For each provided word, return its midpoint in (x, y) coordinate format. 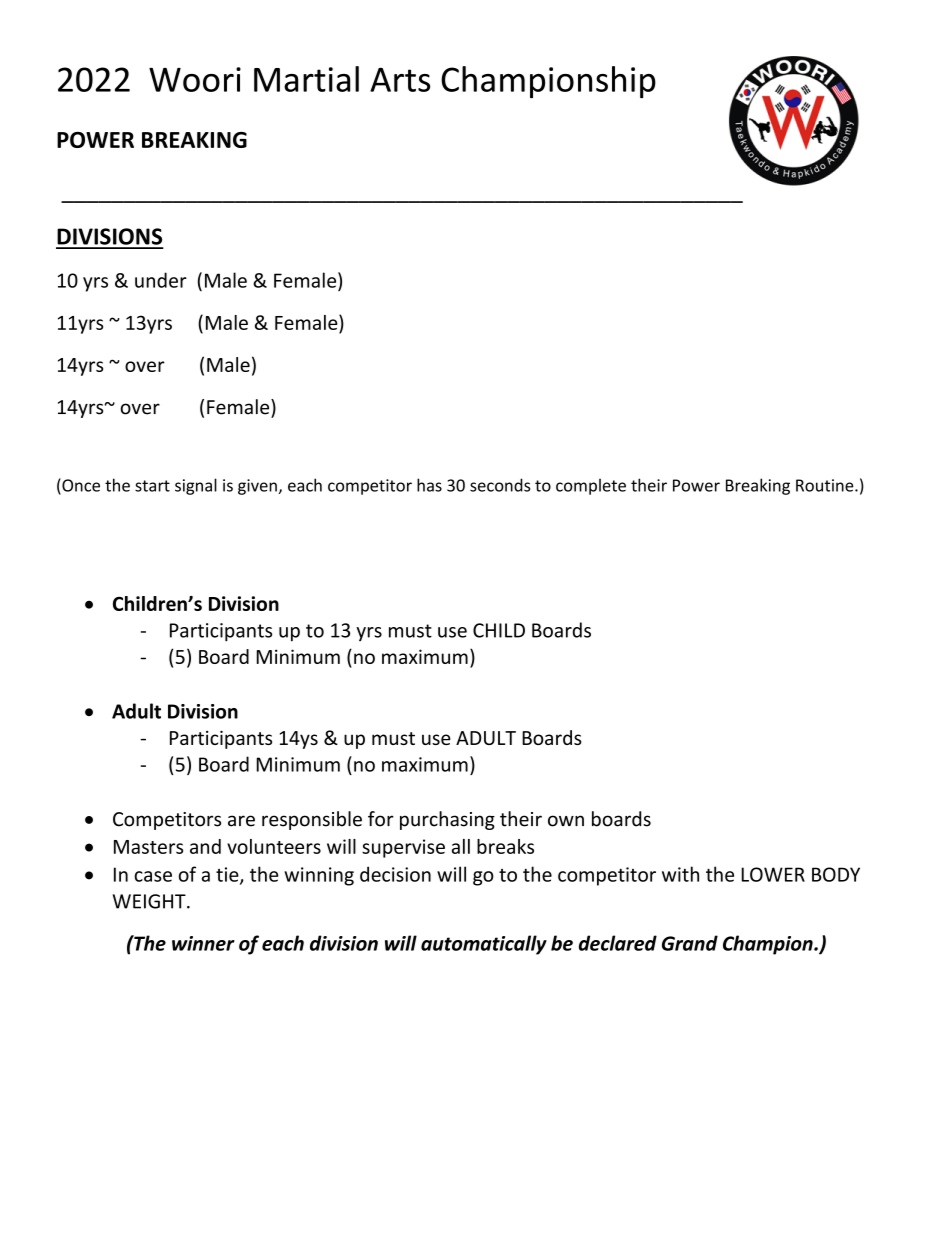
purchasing (447, 820)
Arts (400, 80)
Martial (306, 79)
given (257, 487)
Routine (826, 485)
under (161, 280)
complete (591, 486)
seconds (500, 485)
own (566, 821)
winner (203, 943)
